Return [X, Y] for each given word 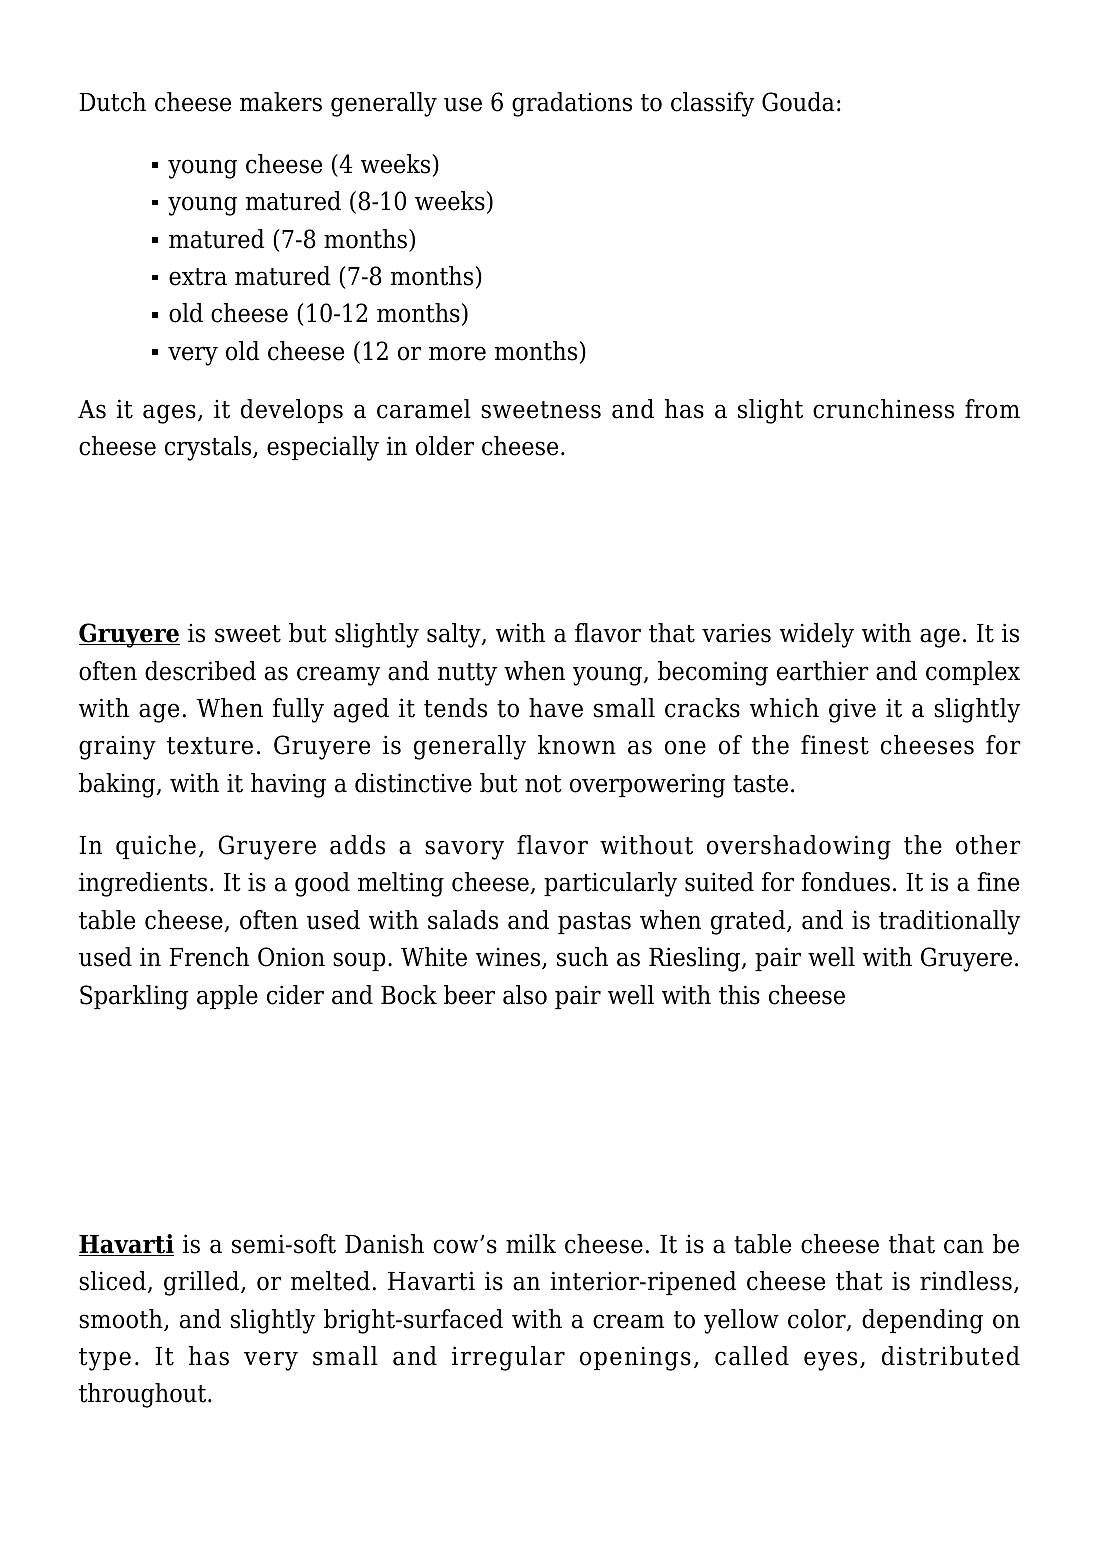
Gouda [798, 102]
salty [455, 635]
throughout [144, 1395]
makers [281, 102]
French [209, 957]
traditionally [949, 922]
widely [817, 635]
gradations [572, 104]
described [200, 671]
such [582, 957]
